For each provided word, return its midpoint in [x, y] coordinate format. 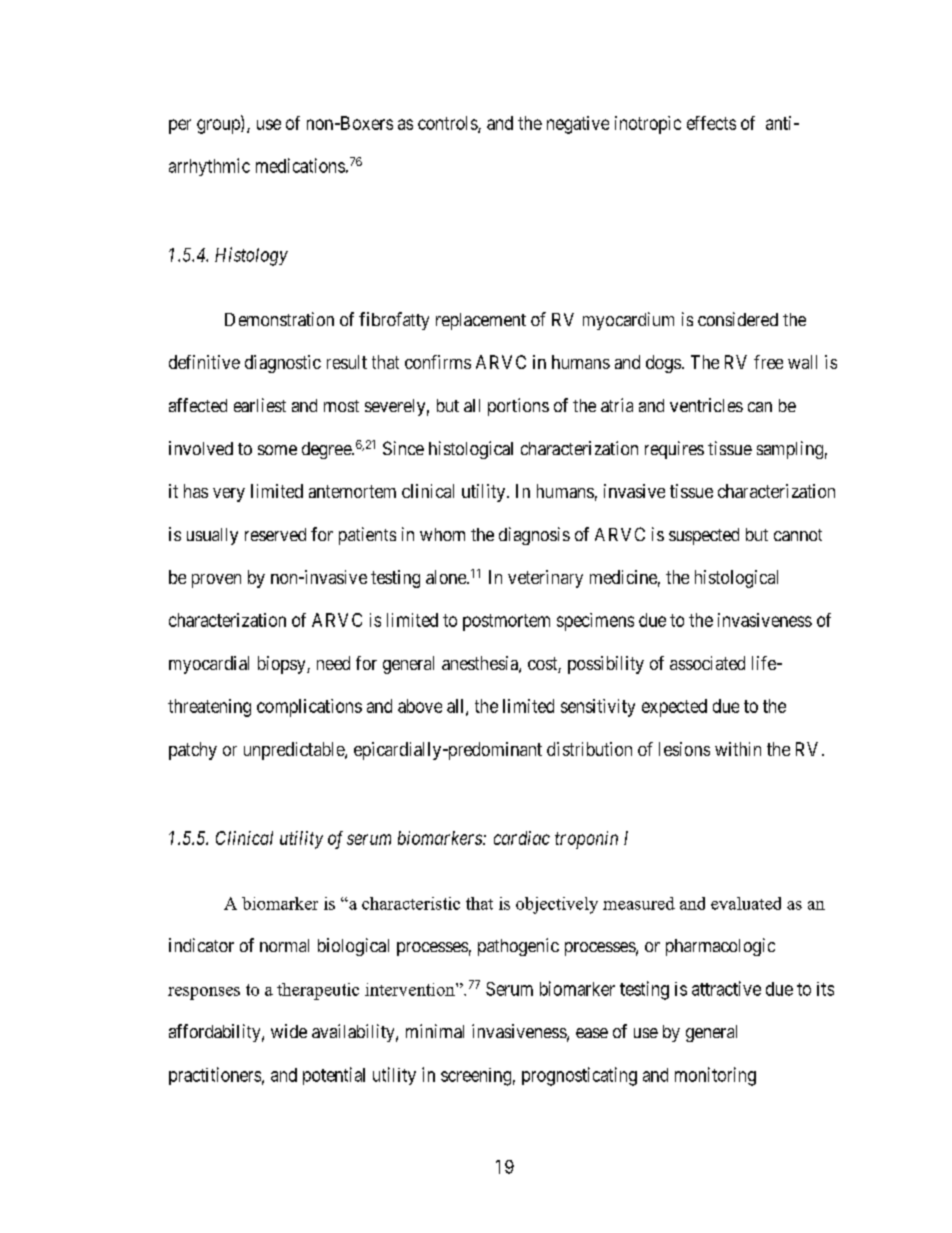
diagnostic [283, 364]
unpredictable [295, 751]
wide [289, 1031]
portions [518, 407]
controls [448, 124]
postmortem [506, 622]
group [219, 126]
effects [711, 123]
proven [216, 581]
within [738, 749]
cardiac [522, 838]
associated [707, 663]
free [768, 362]
